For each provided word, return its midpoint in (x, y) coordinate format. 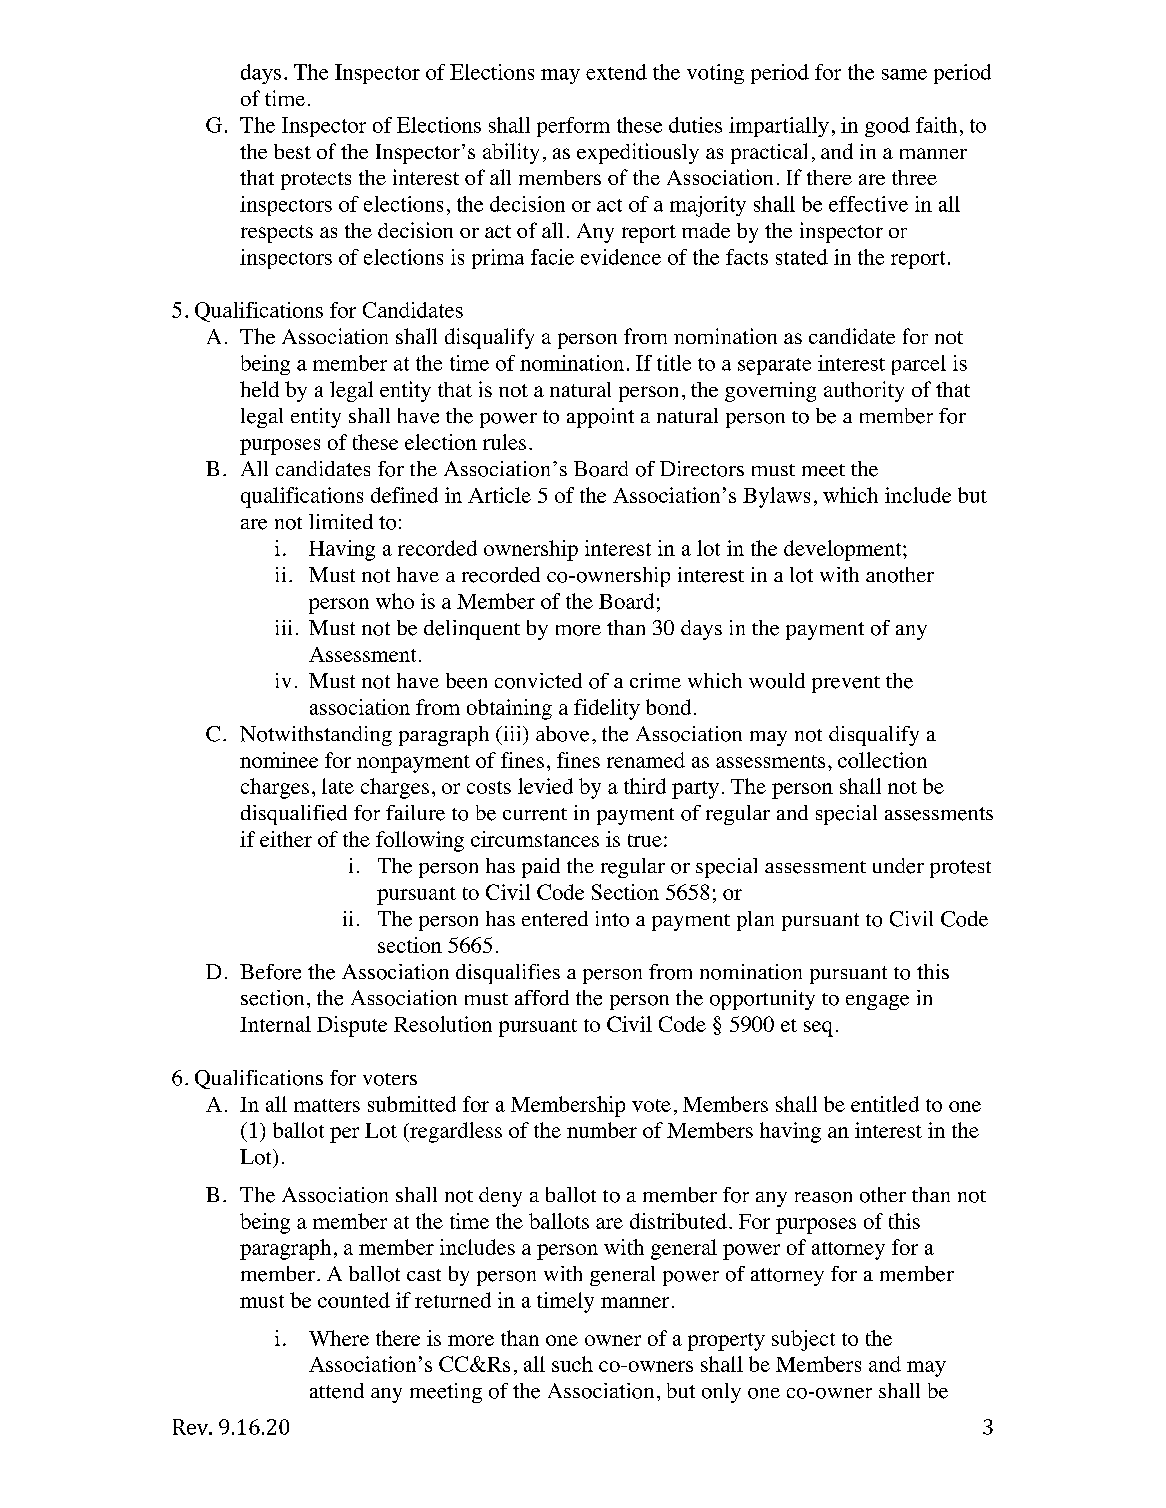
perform (573, 127)
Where (339, 1338)
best (292, 151)
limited (341, 522)
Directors (702, 469)
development (844, 550)
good (887, 127)
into (612, 919)
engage (877, 1002)
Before (270, 972)
